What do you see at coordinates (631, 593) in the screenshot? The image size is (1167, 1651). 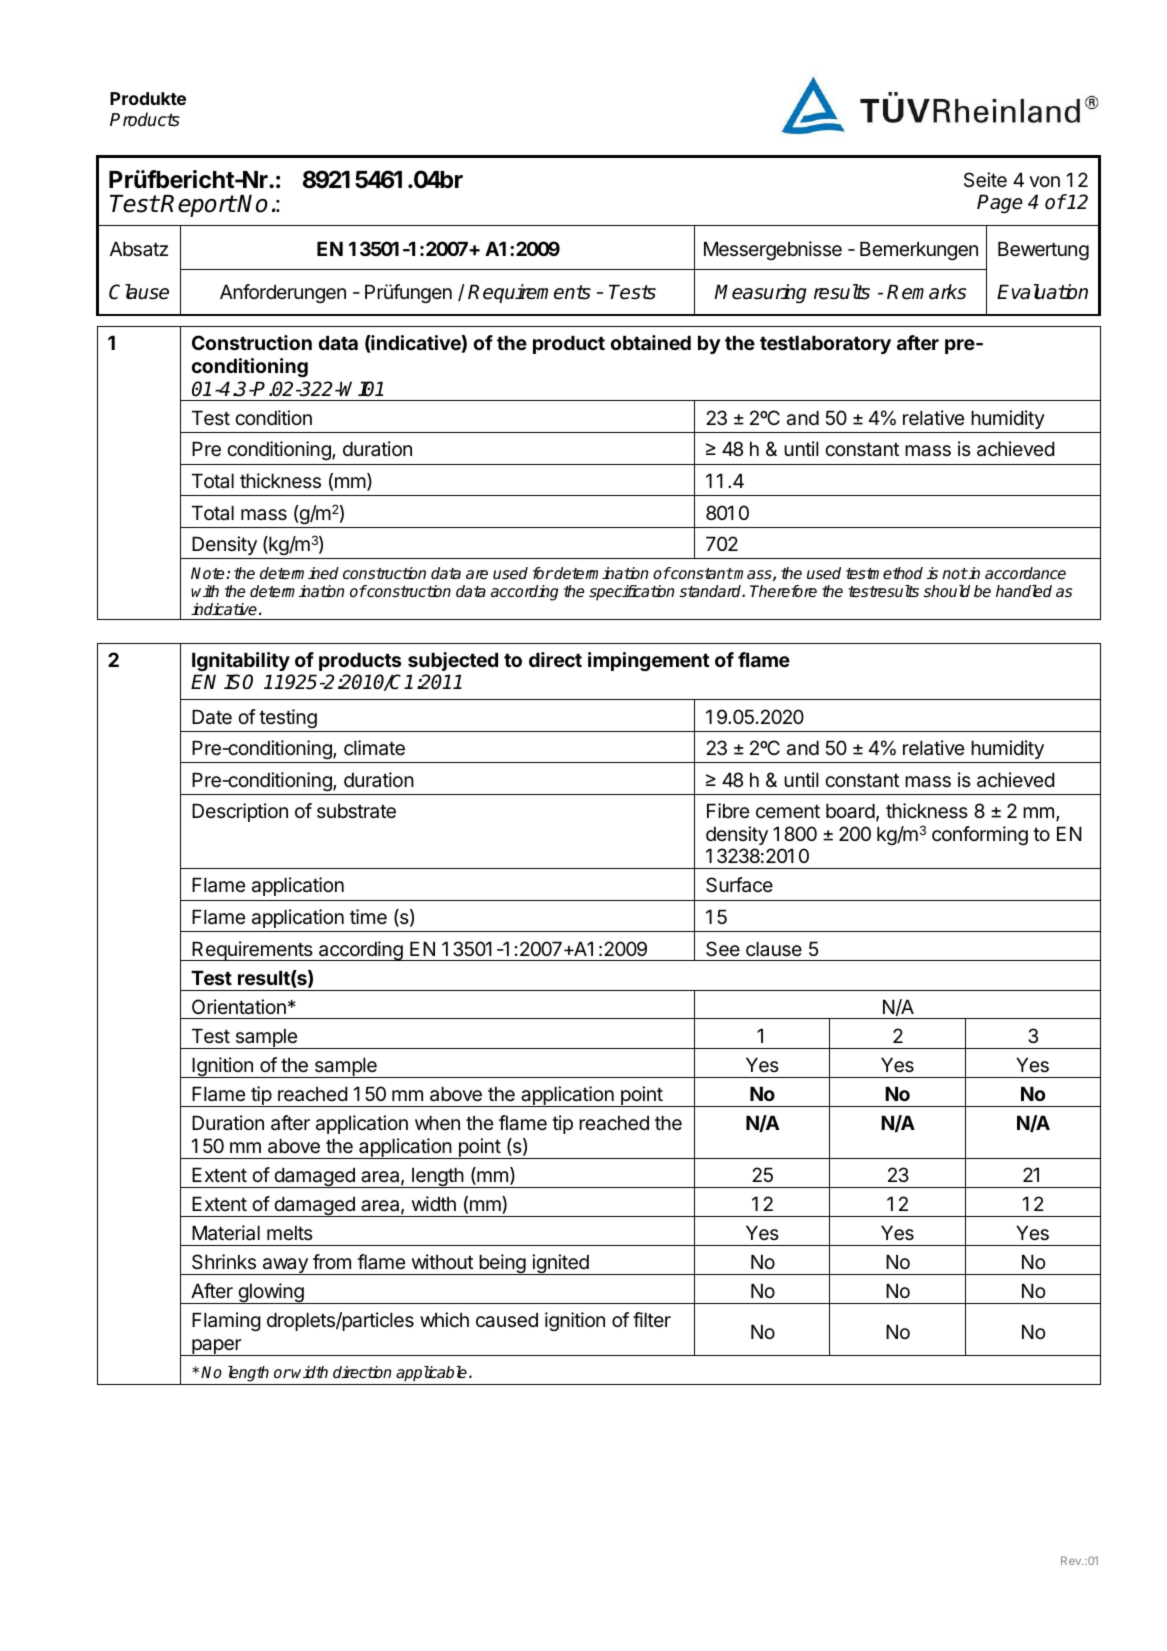 I see `specification` at bounding box center [631, 593].
